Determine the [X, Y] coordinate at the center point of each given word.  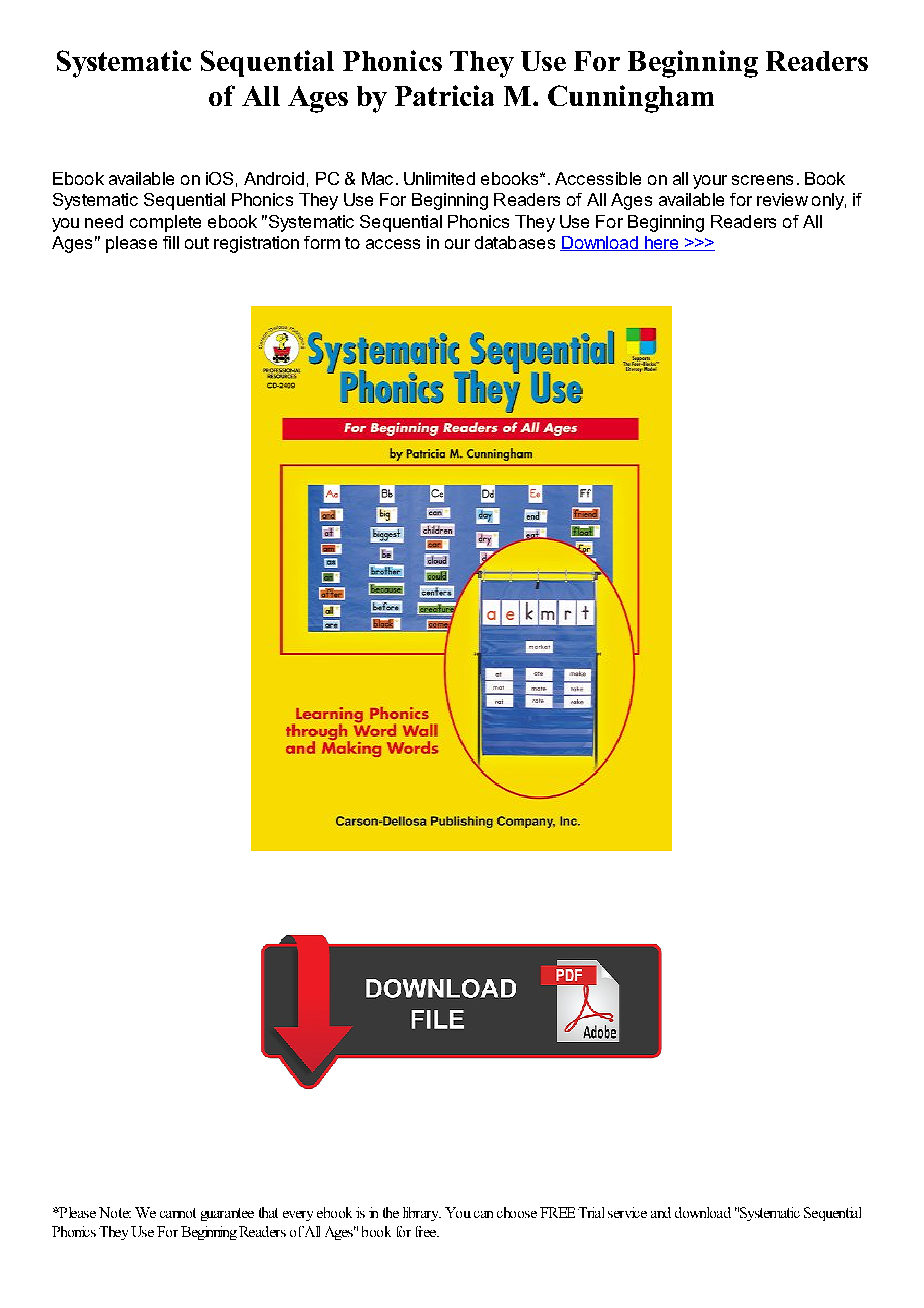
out [197, 243]
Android [274, 178]
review [782, 199]
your [710, 182]
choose [517, 1212]
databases [515, 242]
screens [762, 180]
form [322, 242]
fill [171, 242]
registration [256, 244]
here [661, 243]
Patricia [444, 95]
